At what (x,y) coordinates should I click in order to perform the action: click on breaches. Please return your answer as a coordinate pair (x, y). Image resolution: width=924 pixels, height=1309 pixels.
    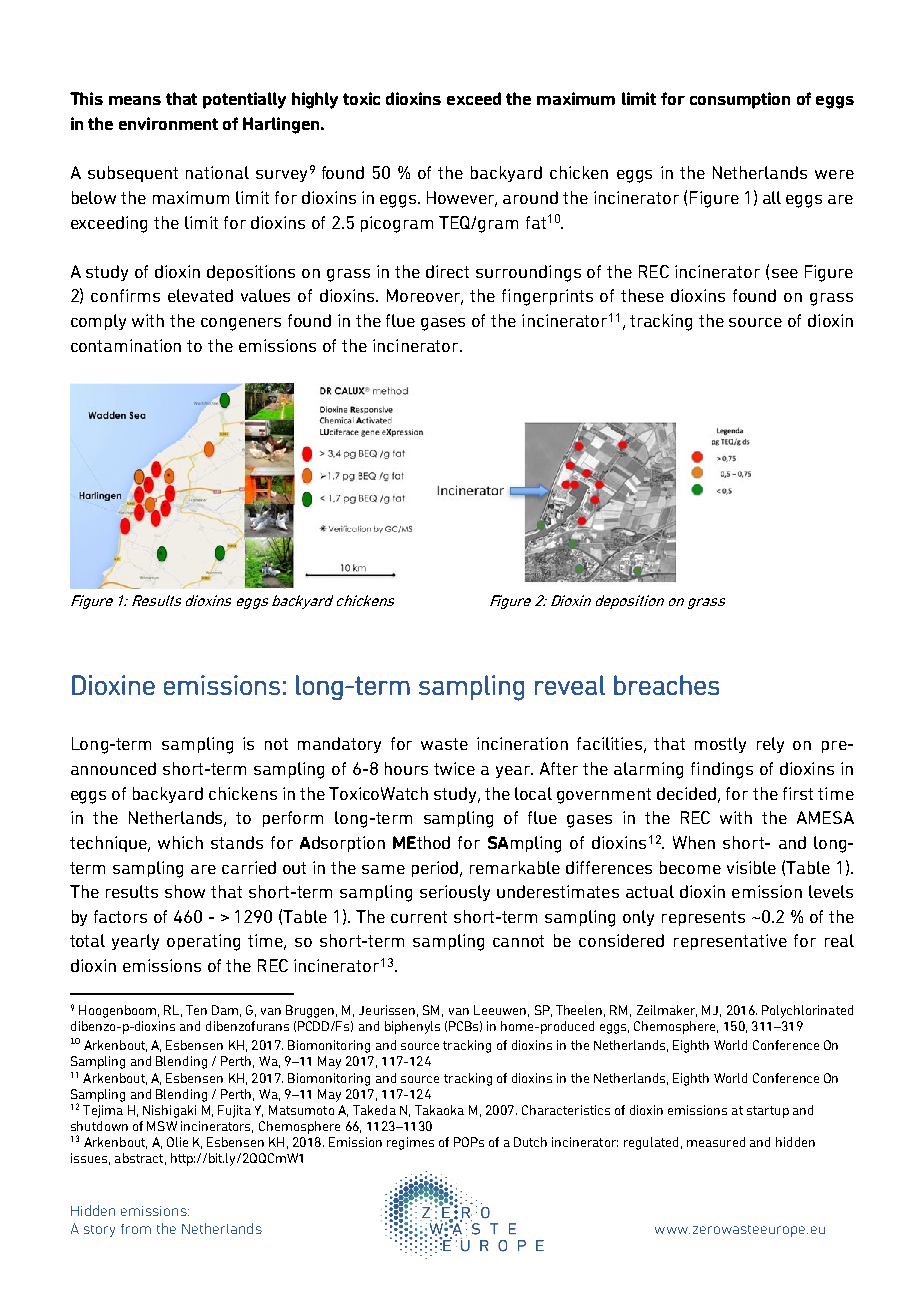
    Looking at the image, I should click on (666, 685).
